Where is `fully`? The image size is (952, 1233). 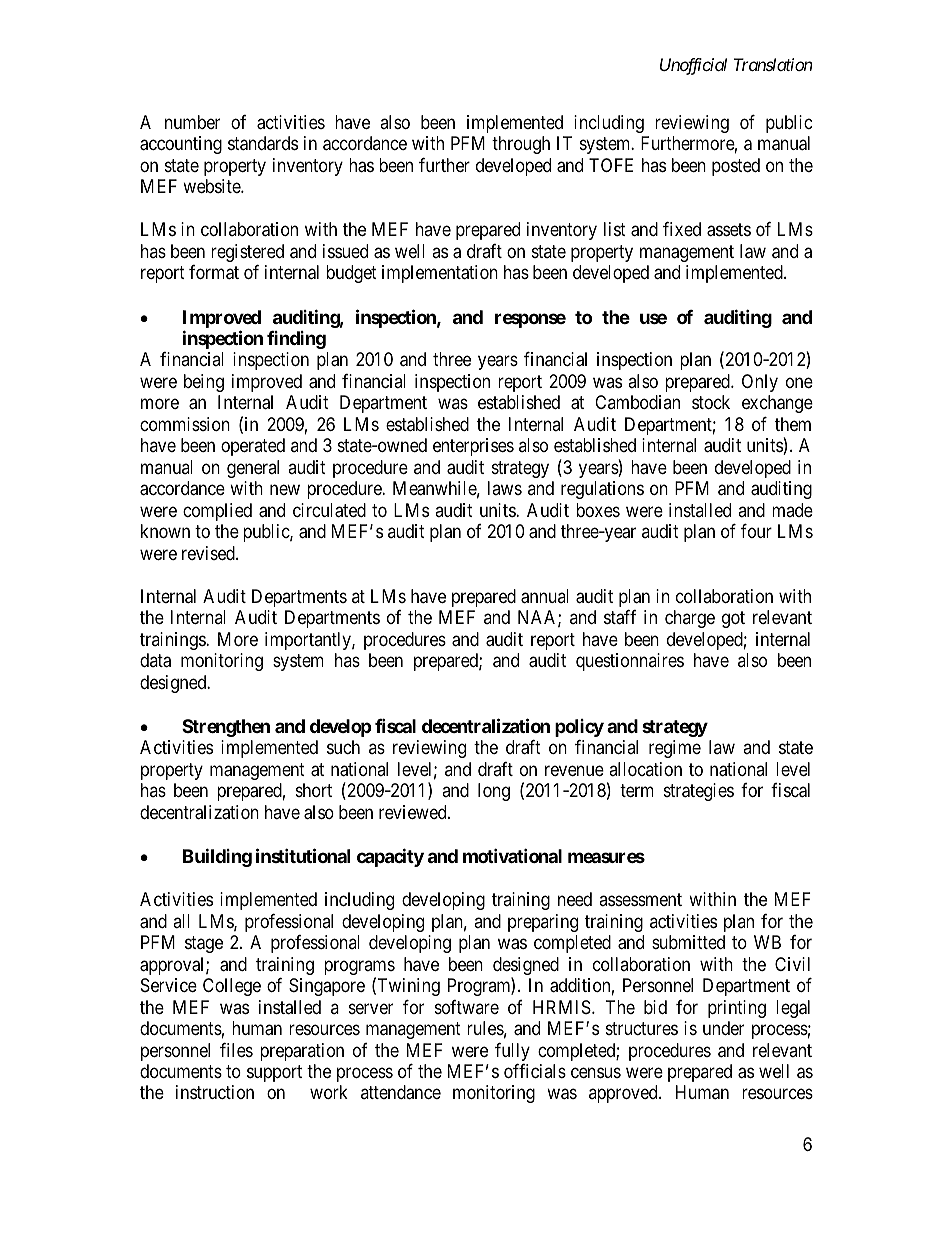
fully is located at coordinates (512, 1052).
